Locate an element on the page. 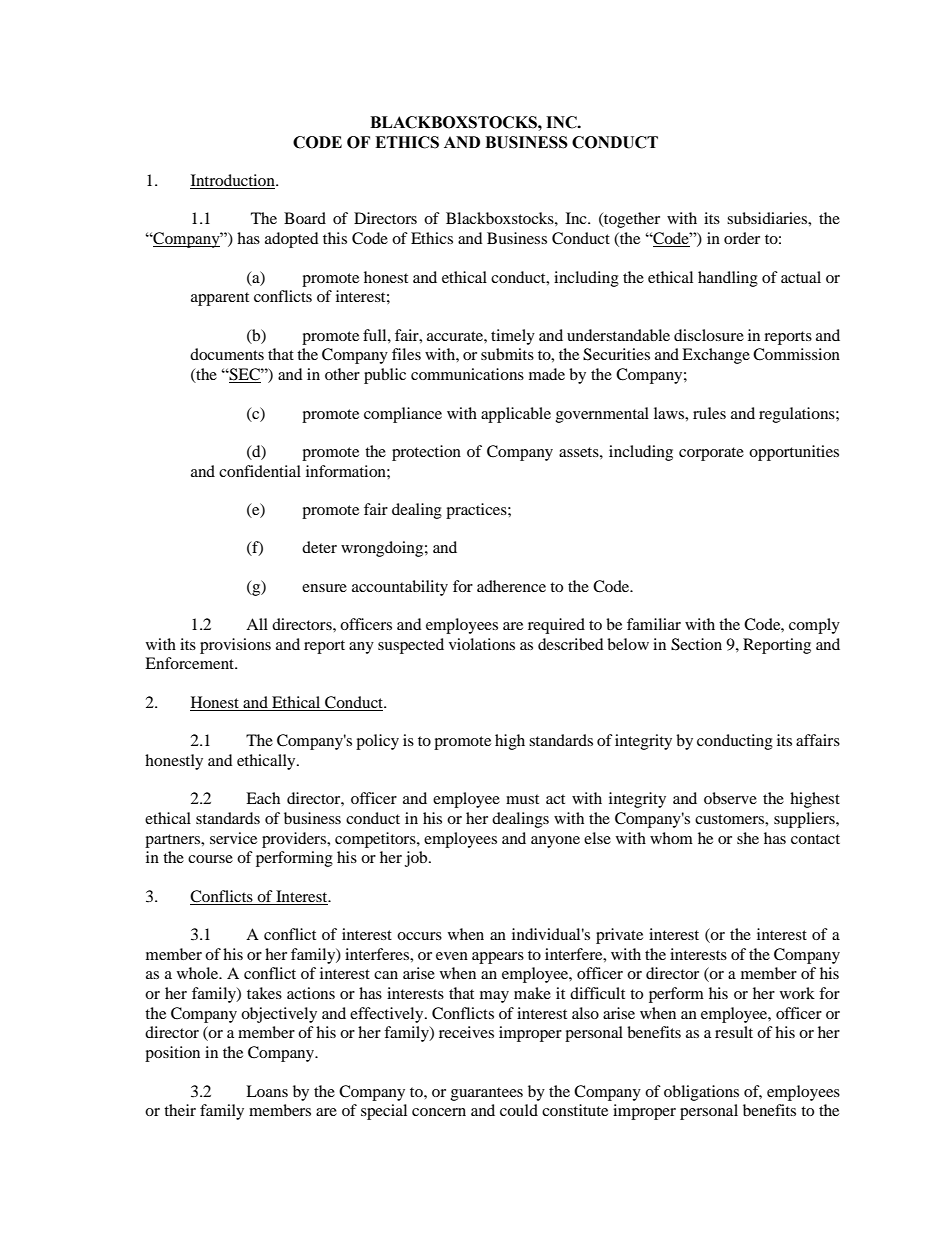 The height and width of the image is (1233, 952). provisions is located at coordinates (235, 646).
